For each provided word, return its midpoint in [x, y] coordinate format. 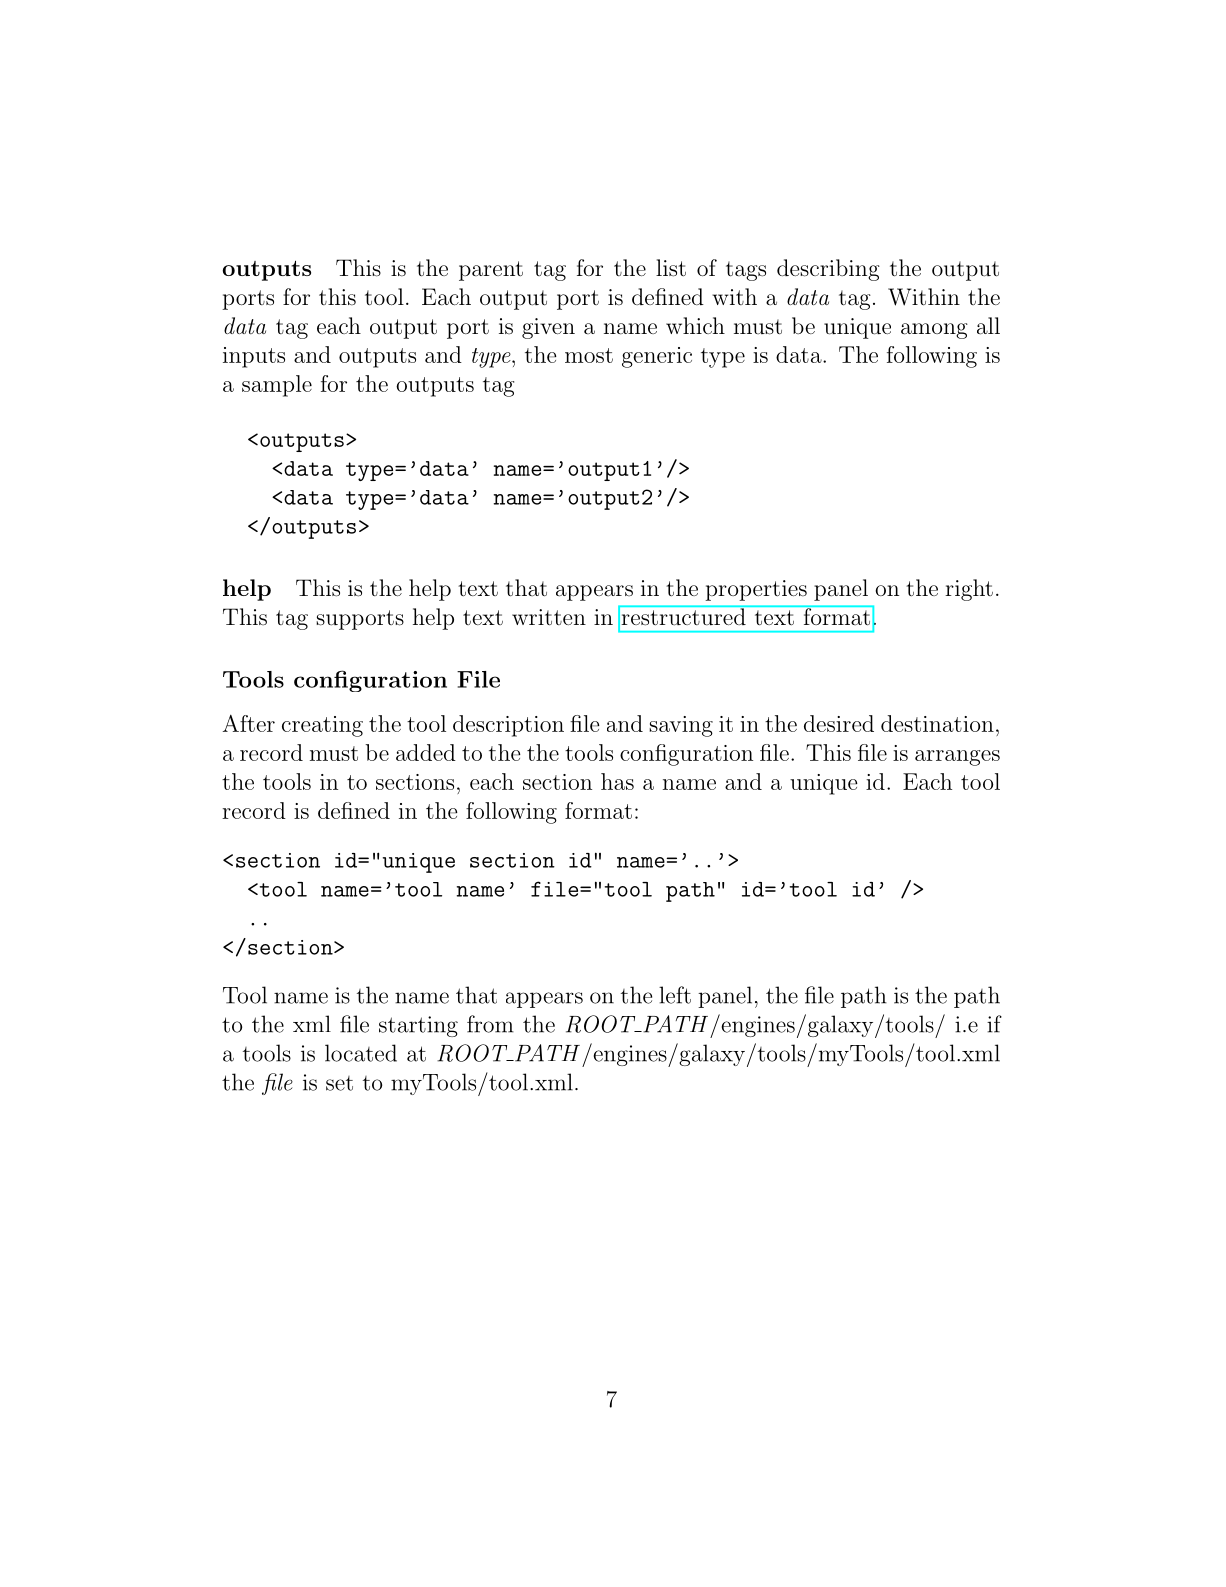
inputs [254, 357]
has [617, 781]
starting [418, 1026]
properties [756, 590]
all [988, 326]
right [969, 590]
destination [937, 723]
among [934, 331]
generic [657, 357]
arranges [957, 758]
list [671, 268]
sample [277, 386]
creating [322, 726]
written [549, 617]
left [675, 995]
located [361, 1053]
